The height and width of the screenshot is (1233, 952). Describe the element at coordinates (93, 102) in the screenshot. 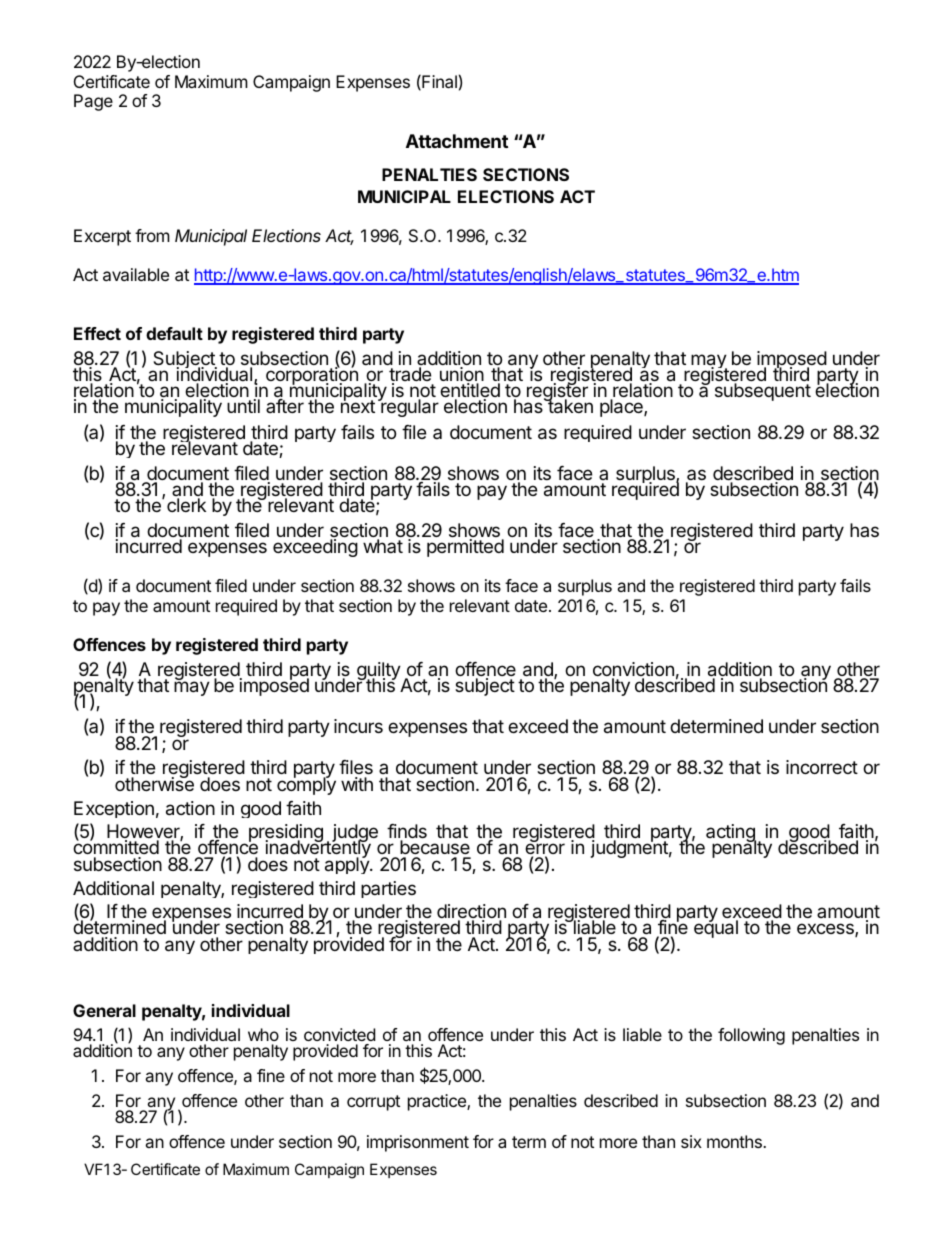

I see `Page` at that location.
